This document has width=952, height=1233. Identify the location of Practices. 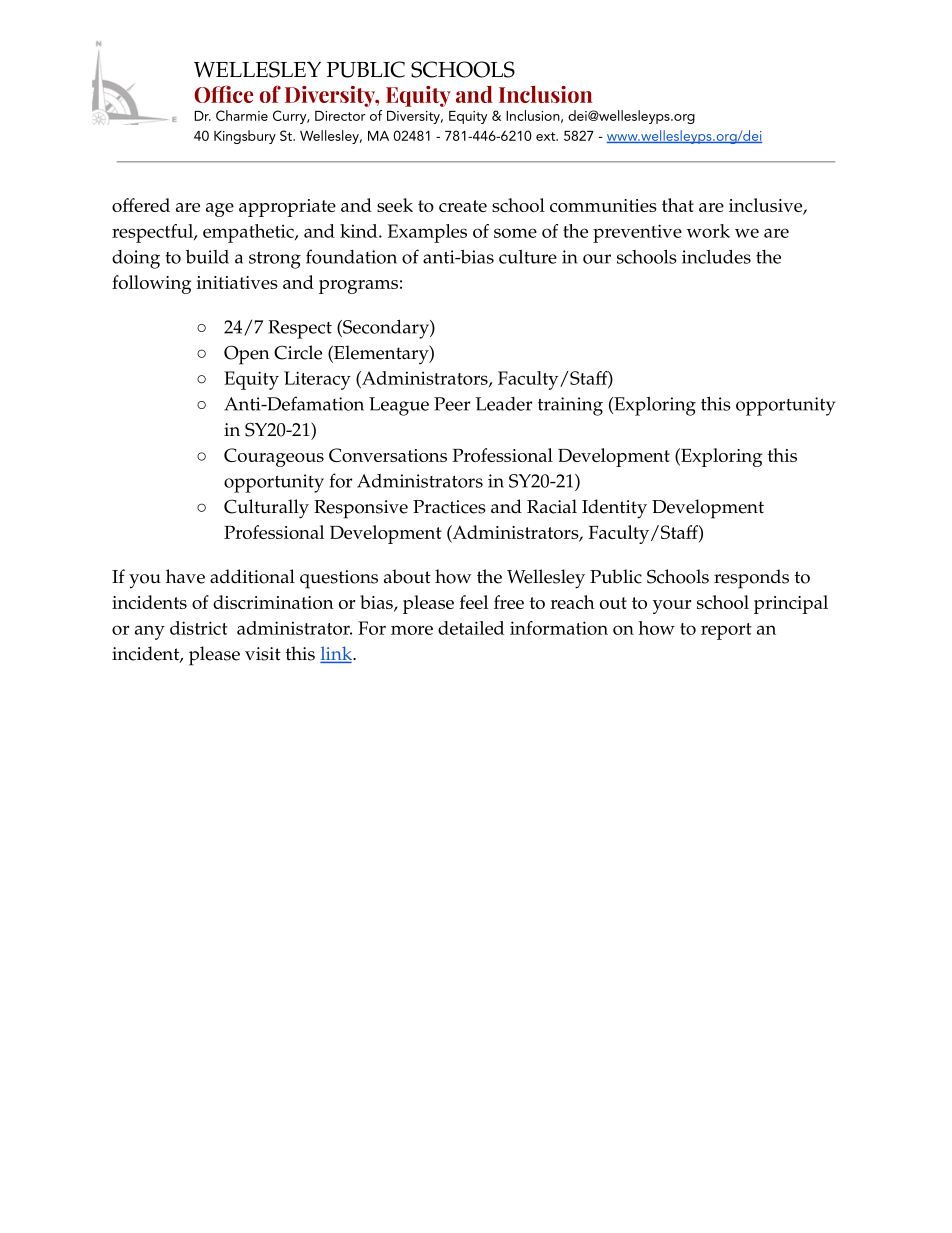
(449, 507).
